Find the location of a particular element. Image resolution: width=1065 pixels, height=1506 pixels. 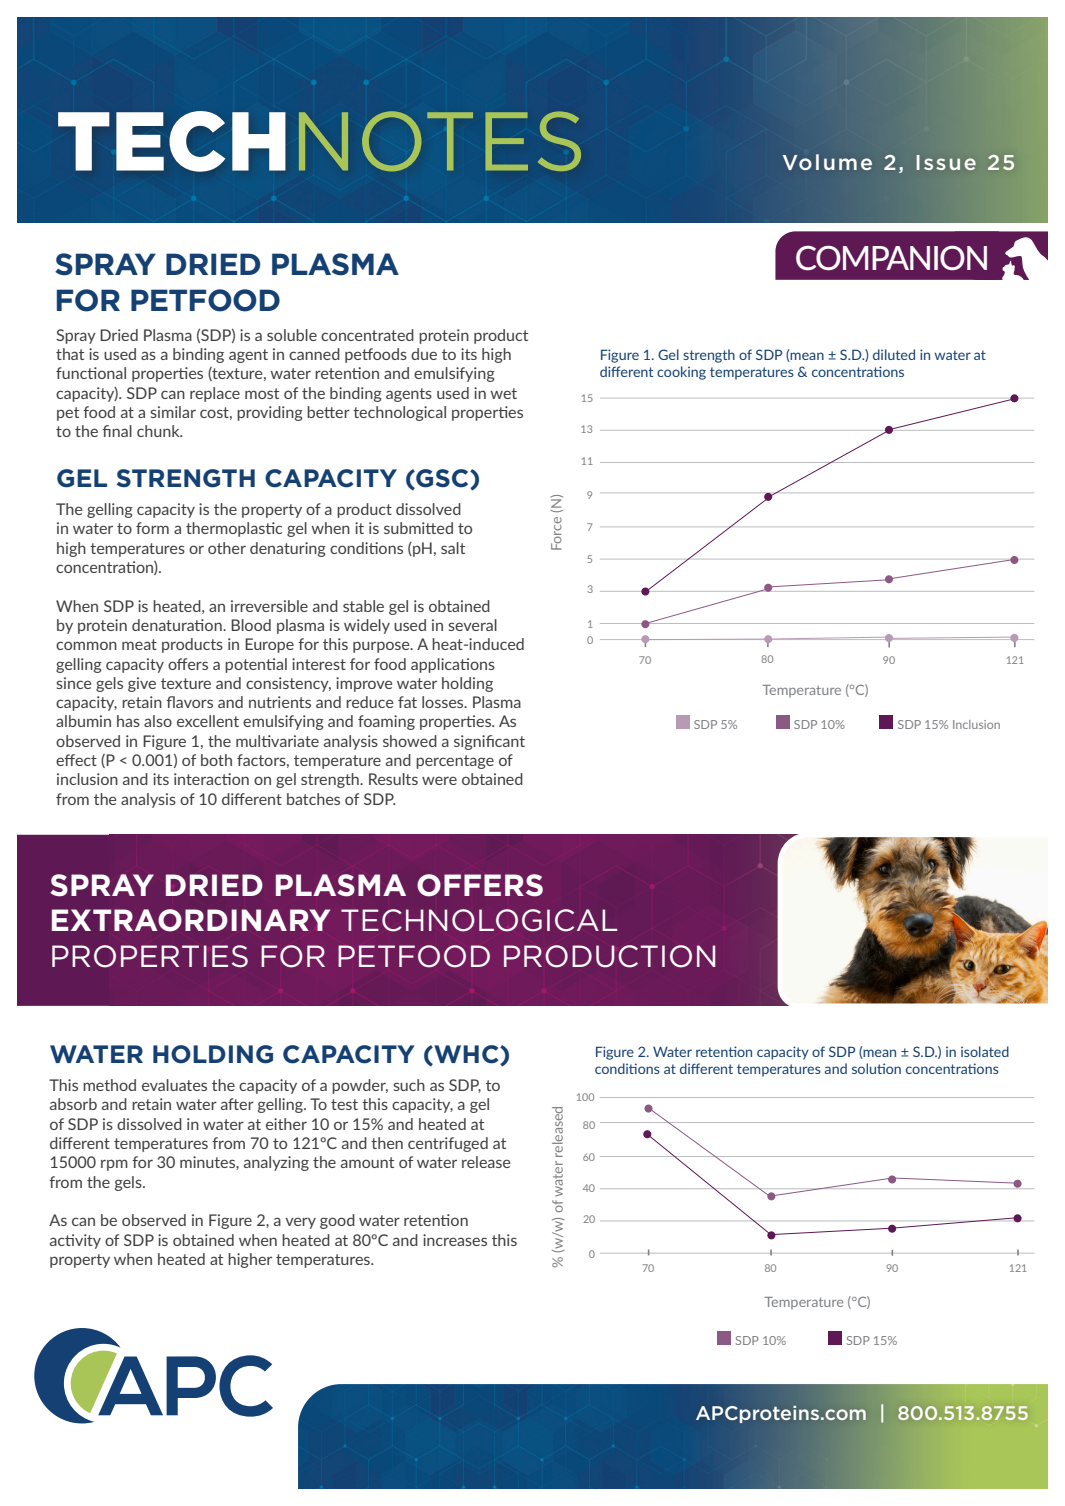

Issue is located at coordinates (946, 162).
